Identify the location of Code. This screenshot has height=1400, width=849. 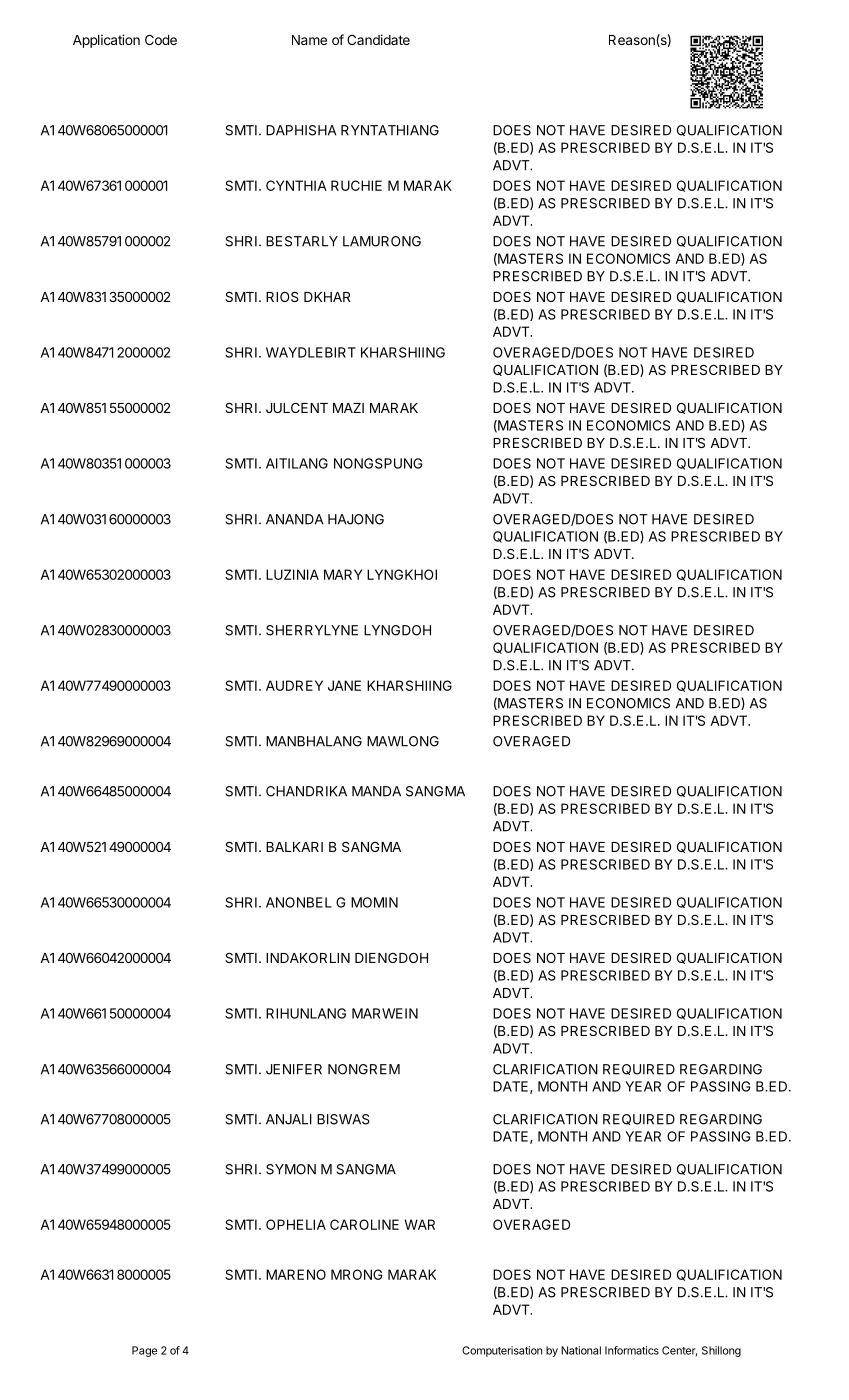
(161, 40).
